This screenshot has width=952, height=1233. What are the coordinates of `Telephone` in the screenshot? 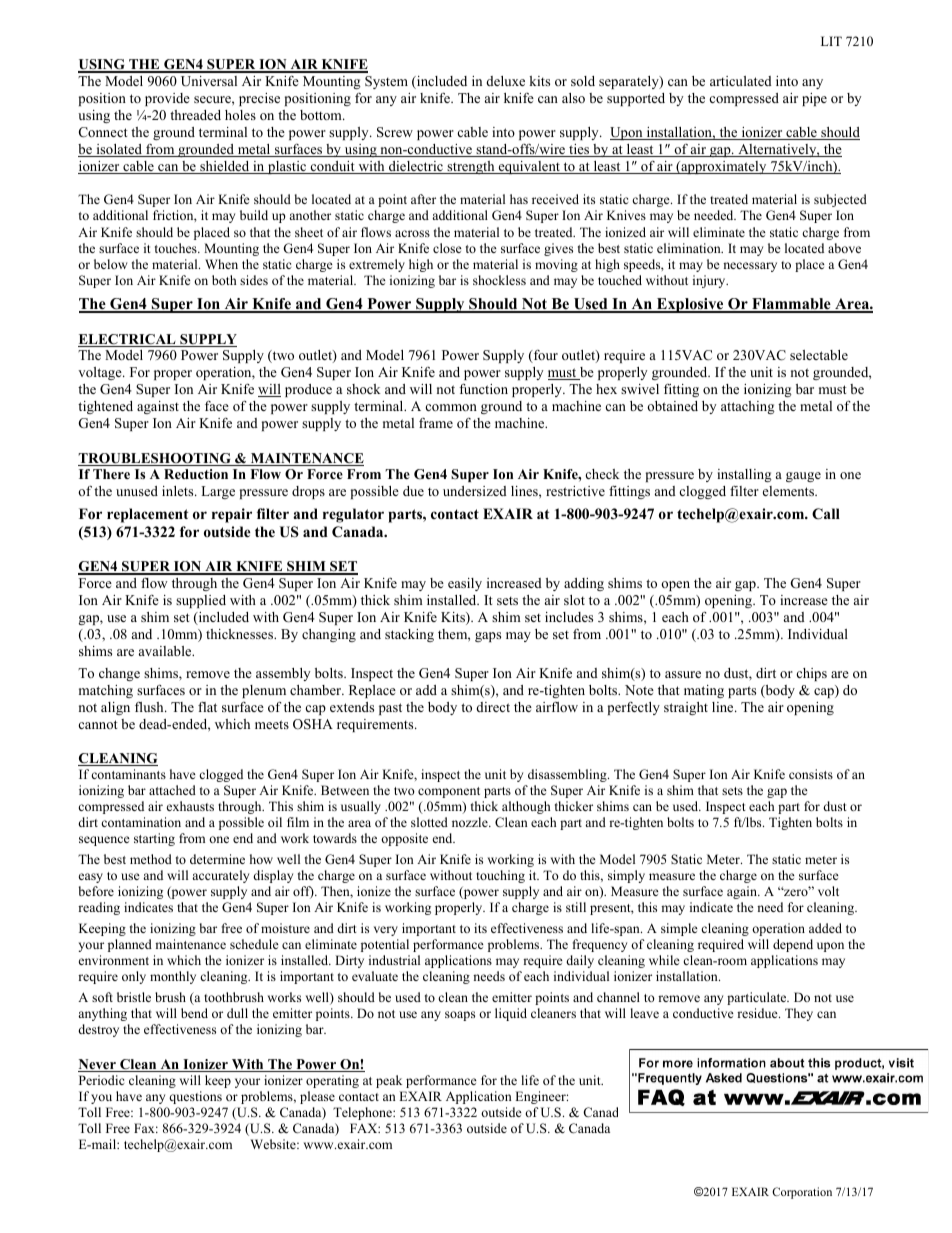 It's located at (363, 1113).
